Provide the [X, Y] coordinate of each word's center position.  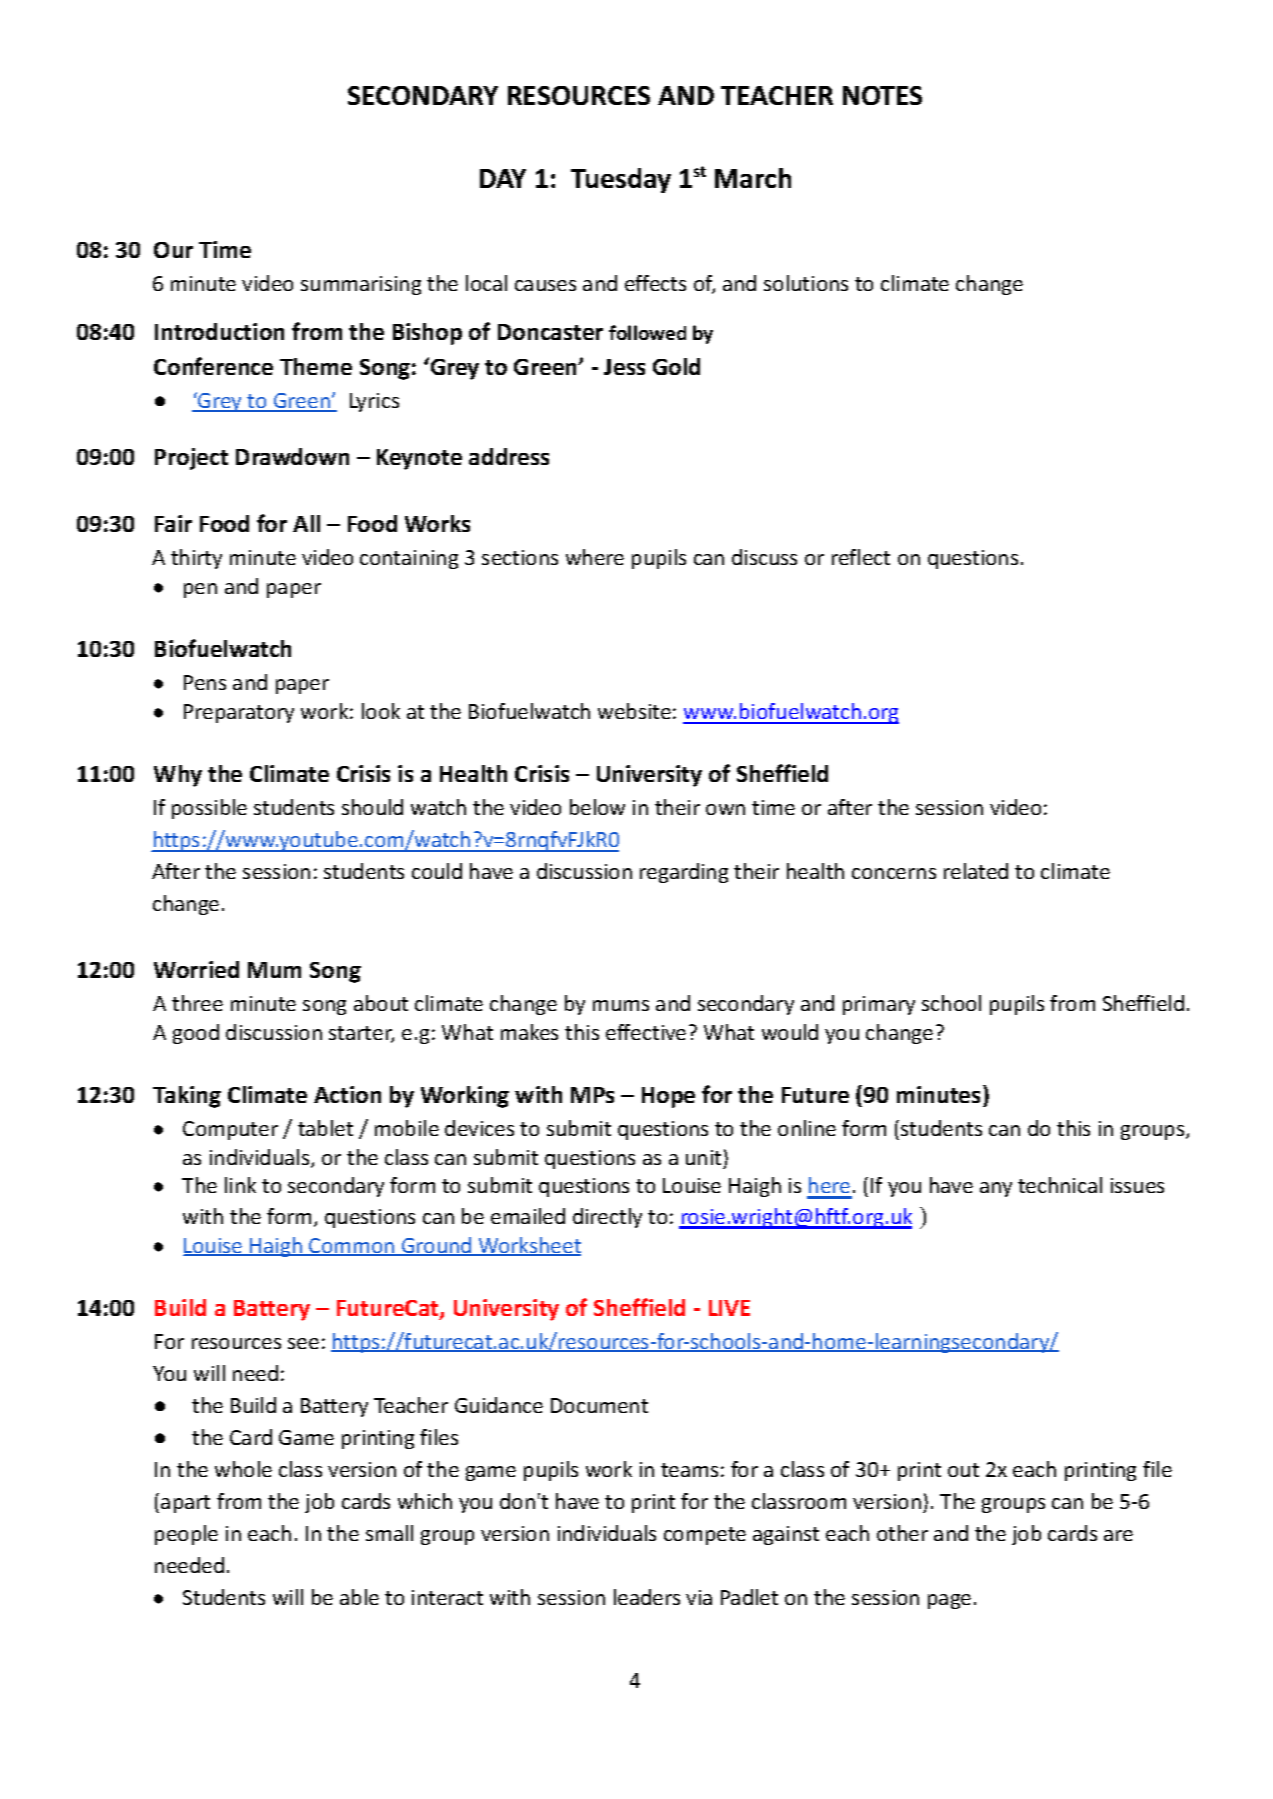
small [389, 1533]
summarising [361, 285]
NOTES [882, 95]
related [976, 871]
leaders [647, 1597]
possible [209, 809]
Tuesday [621, 180]
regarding [684, 873]
